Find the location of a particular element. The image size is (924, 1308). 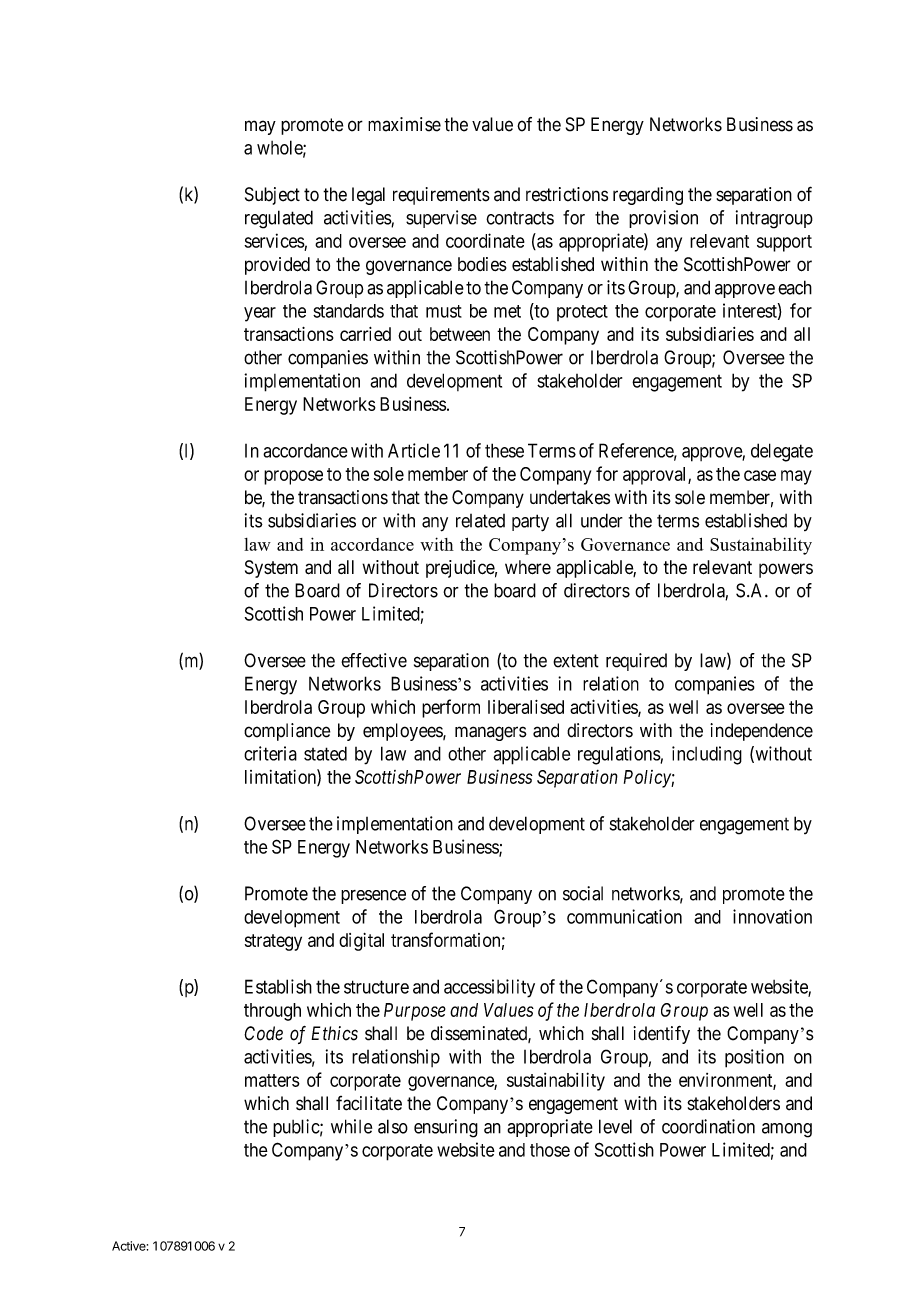

extent is located at coordinates (576, 661).
